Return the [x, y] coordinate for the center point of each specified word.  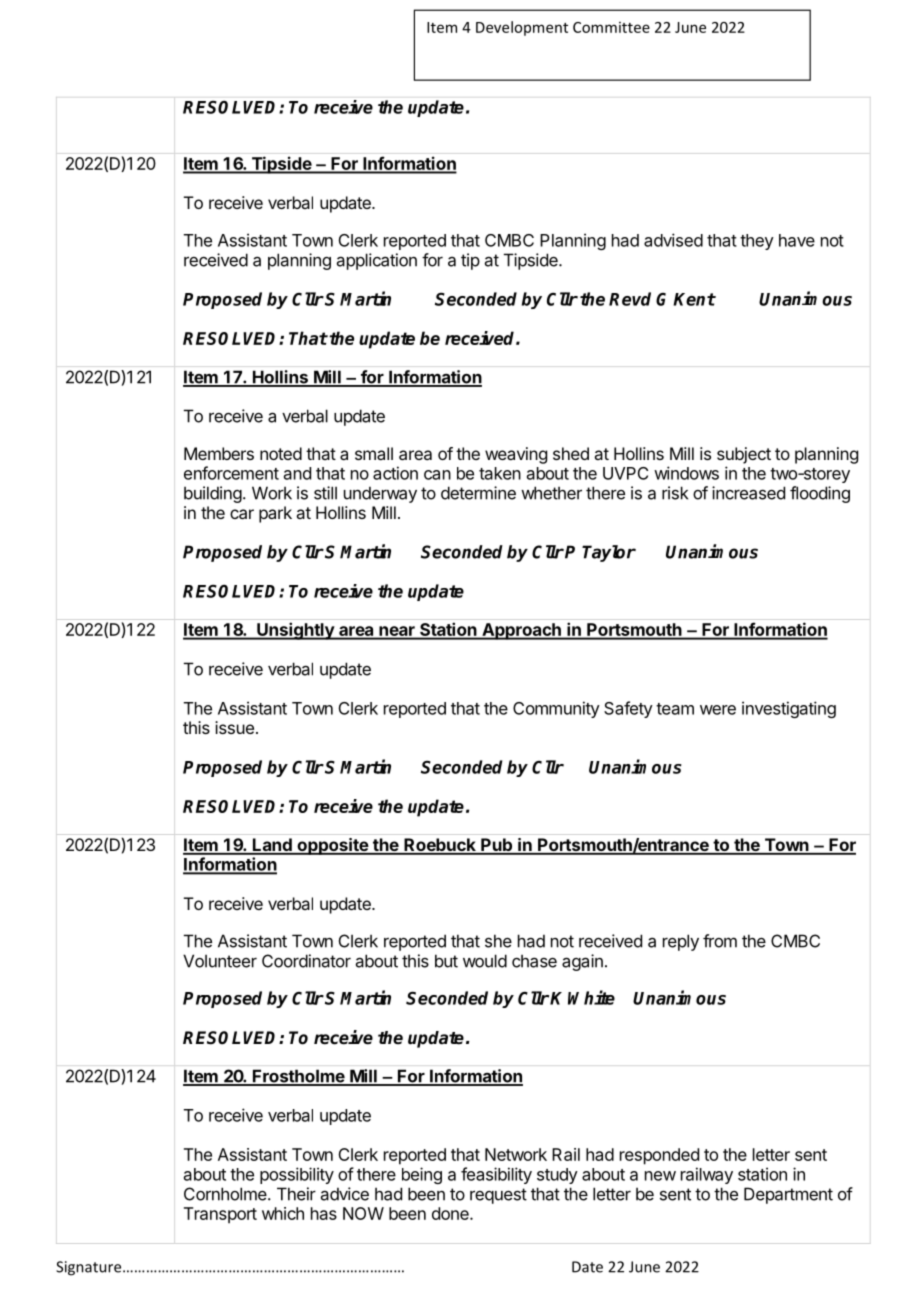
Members [219, 453]
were [718, 710]
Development [522, 28]
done [451, 1213]
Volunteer [220, 961]
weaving [516, 455]
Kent [694, 299]
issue [234, 727]
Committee [611, 27]
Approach [521, 631]
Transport [220, 1215]
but [446, 961]
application [377, 261]
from [720, 941]
